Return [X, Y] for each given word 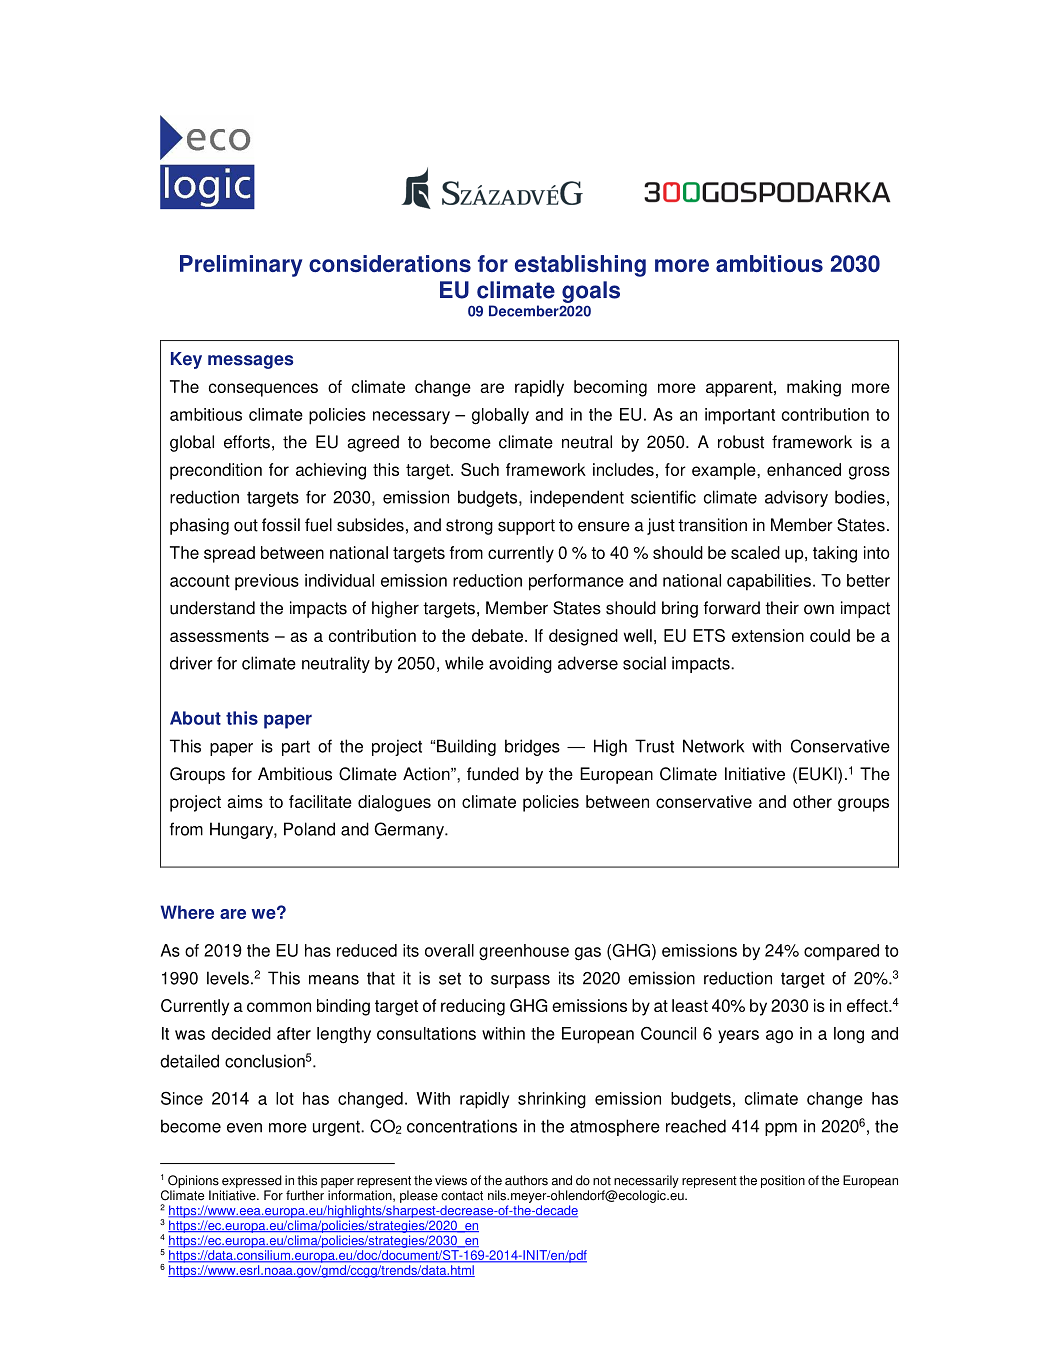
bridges [532, 747]
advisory [796, 498]
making [814, 388]
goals [591, 292]
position [783, 1181]
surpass [520, 981]
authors [526, 1180]
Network [713, 746]
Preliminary [241, 266]
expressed [252, 1181]
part [296, 748]
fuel [318, 525]
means [334, 980]
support [526, 527]
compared [841, 952]
